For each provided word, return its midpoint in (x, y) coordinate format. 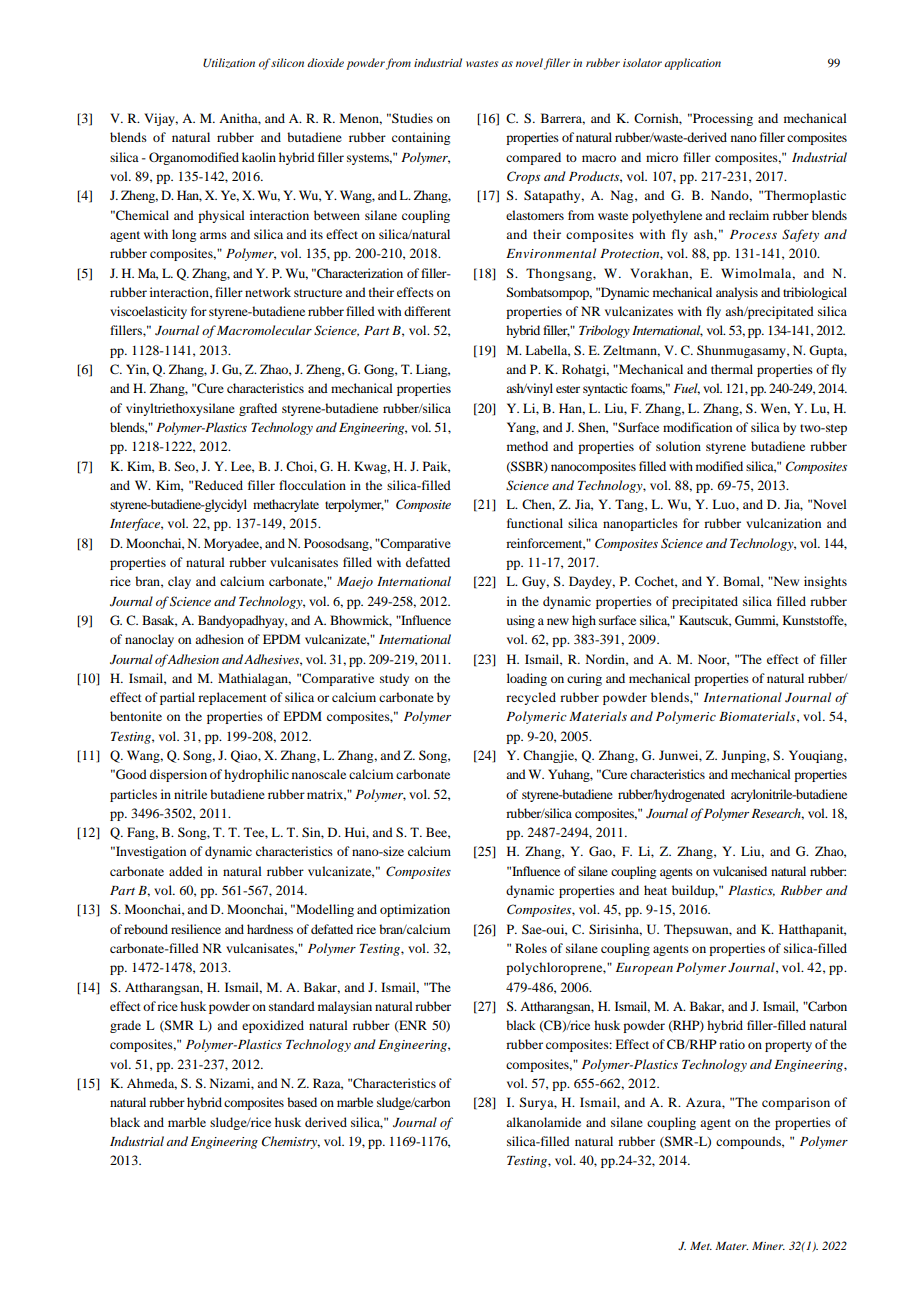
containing (421, 138)
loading (527, 679)
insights (825, 582)
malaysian (345, 1007)
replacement (232, 698)
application (692, 64)
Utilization (229, 63)
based (302, 1102)
